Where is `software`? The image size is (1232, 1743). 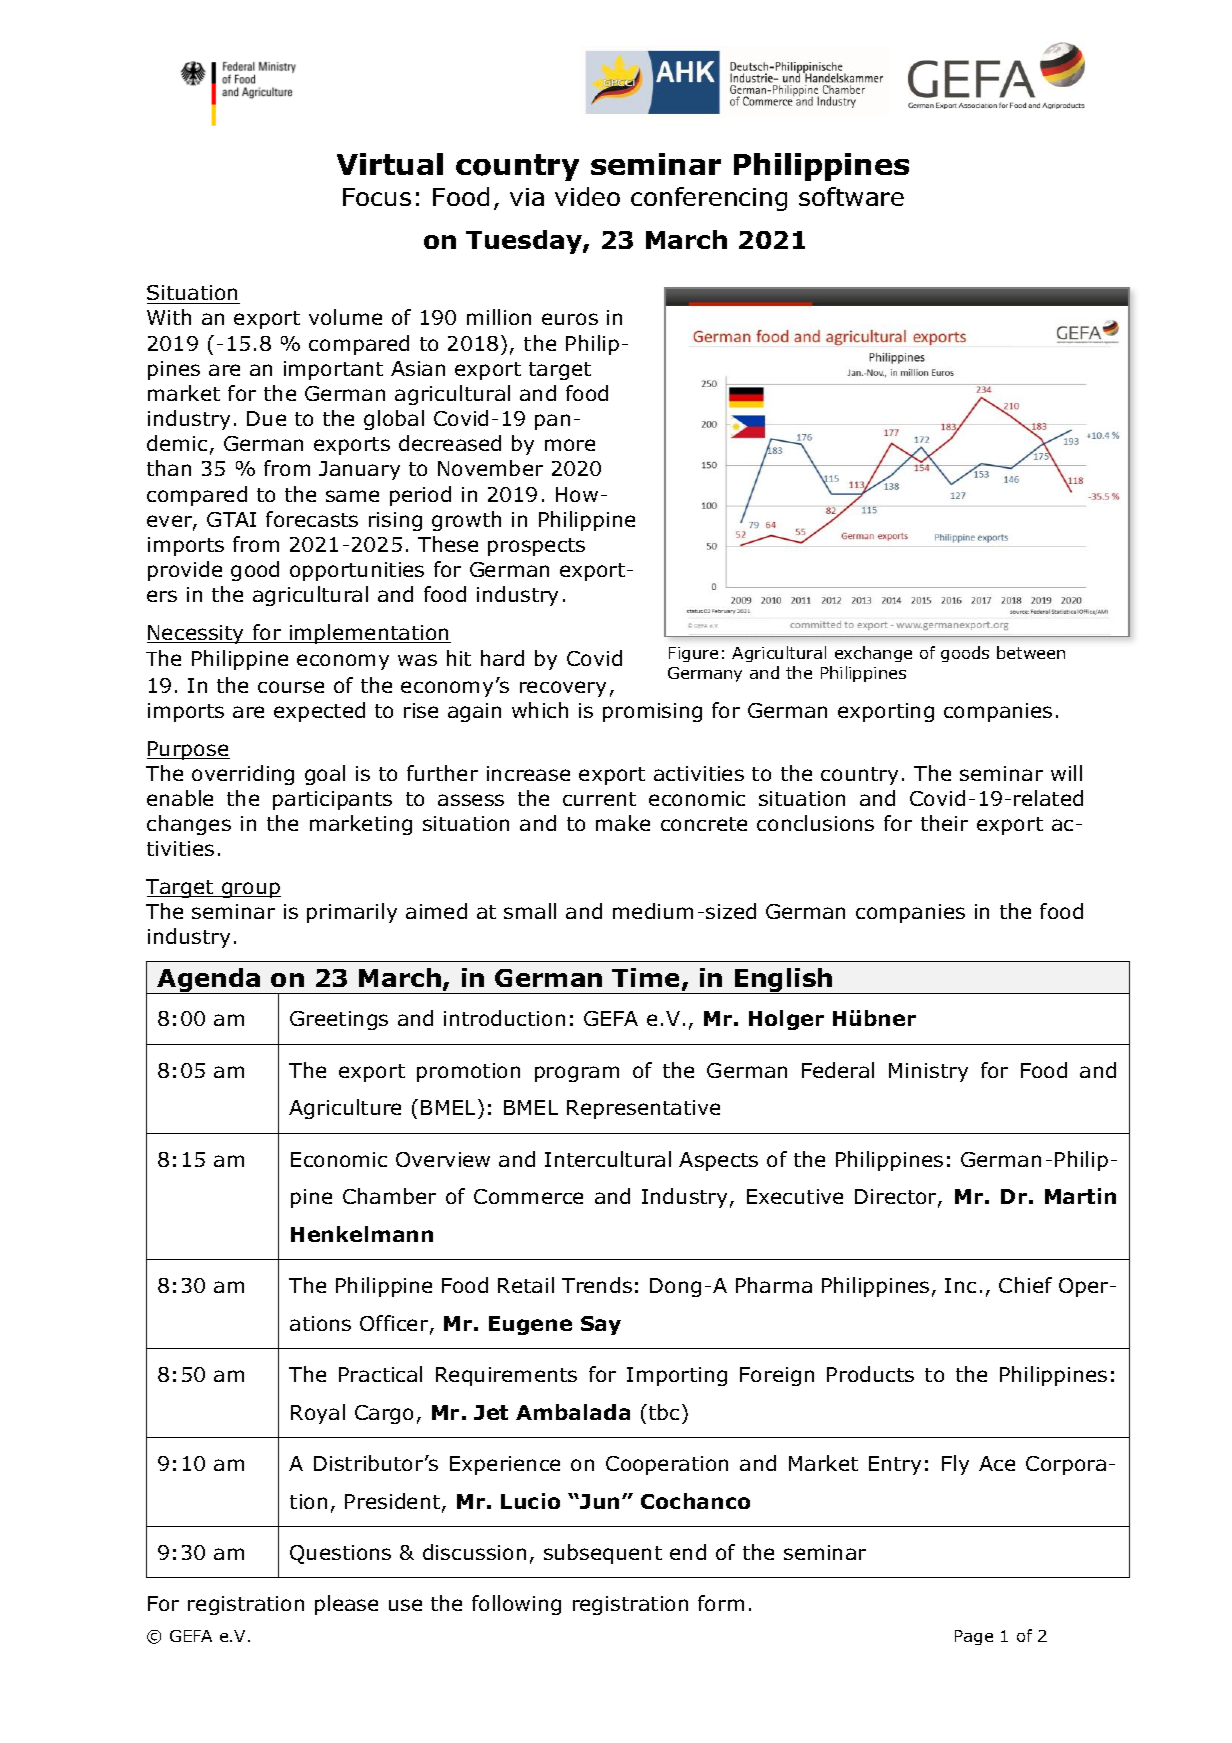 software is located at coordinates (851, 196).
